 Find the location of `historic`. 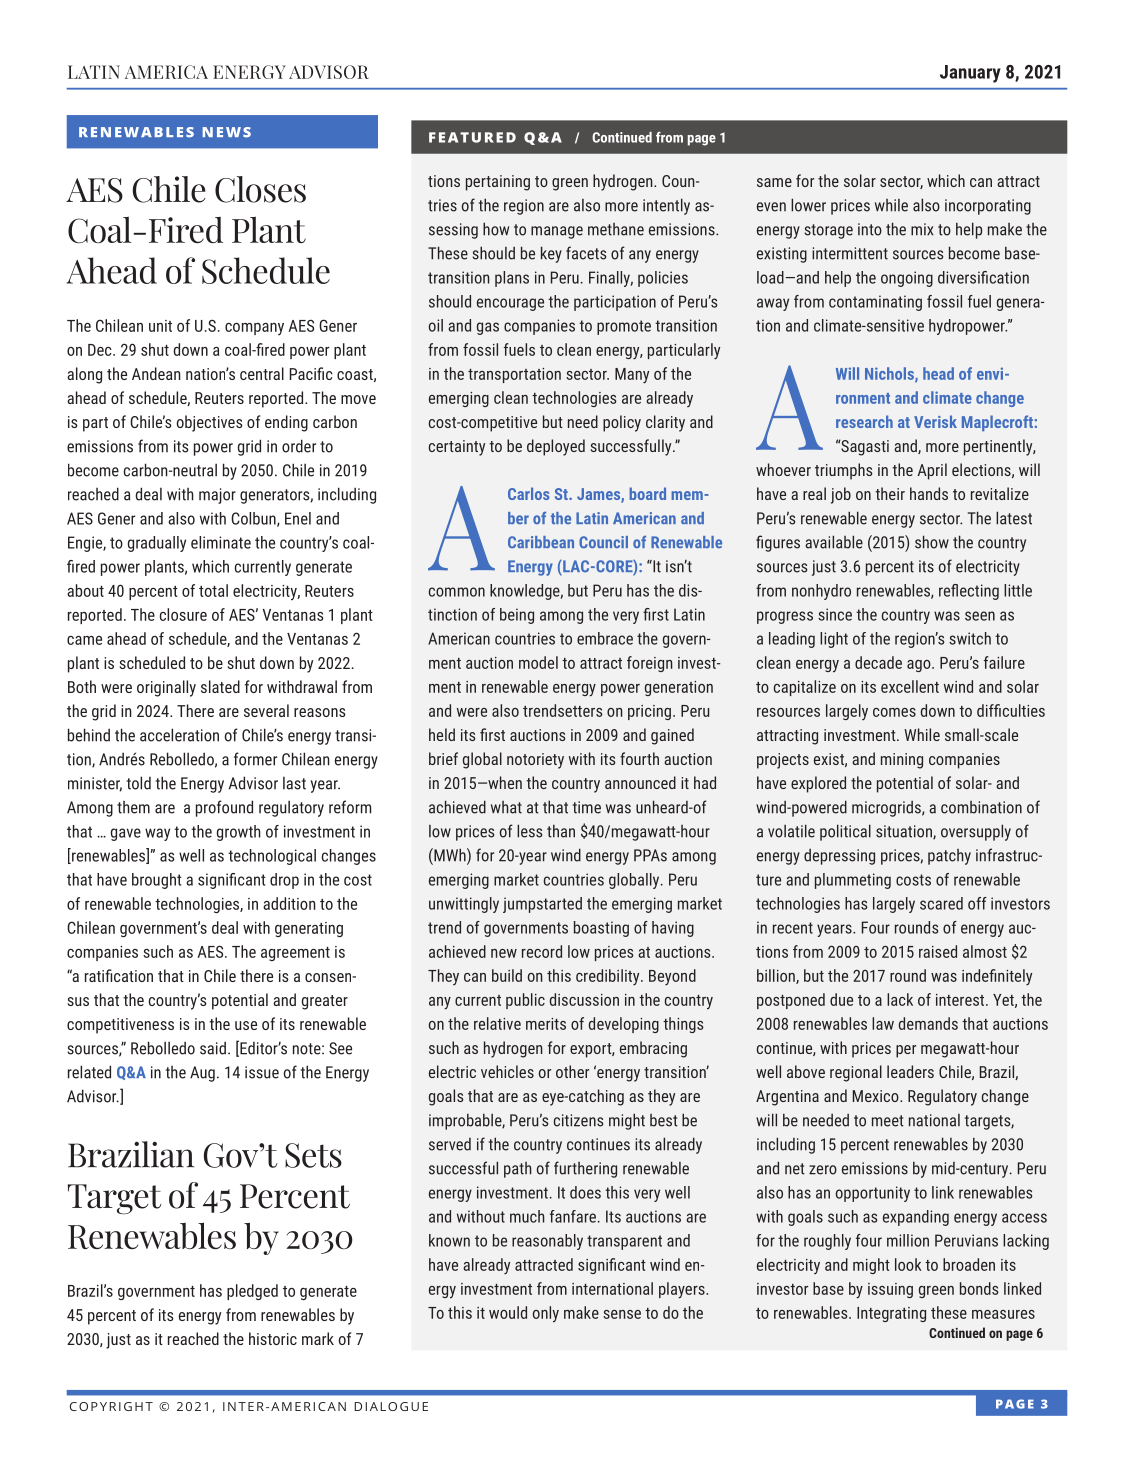

historic is located at coordinates (273, 1338).
